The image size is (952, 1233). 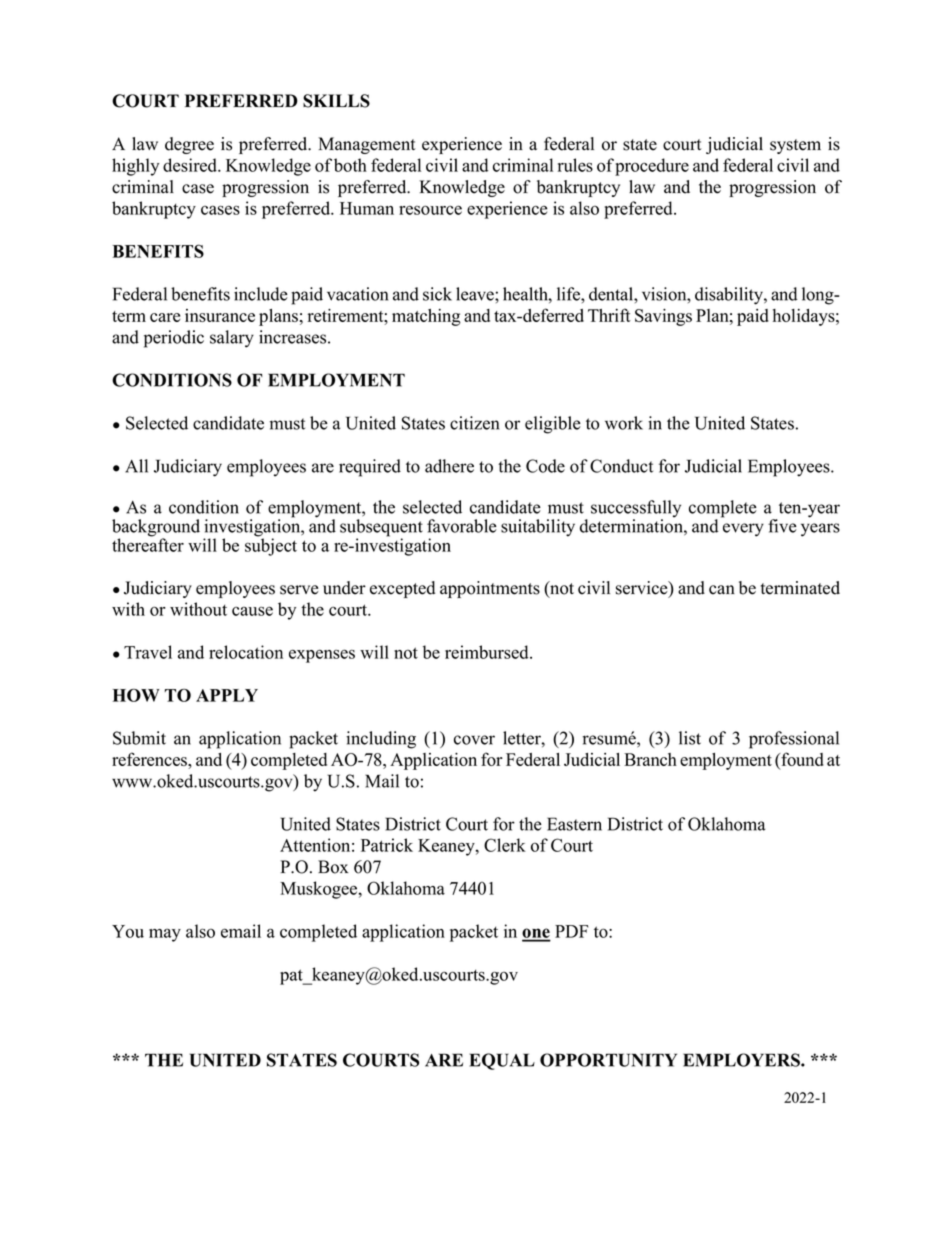 I want to click on Branch, so click(x=650, y=759).
